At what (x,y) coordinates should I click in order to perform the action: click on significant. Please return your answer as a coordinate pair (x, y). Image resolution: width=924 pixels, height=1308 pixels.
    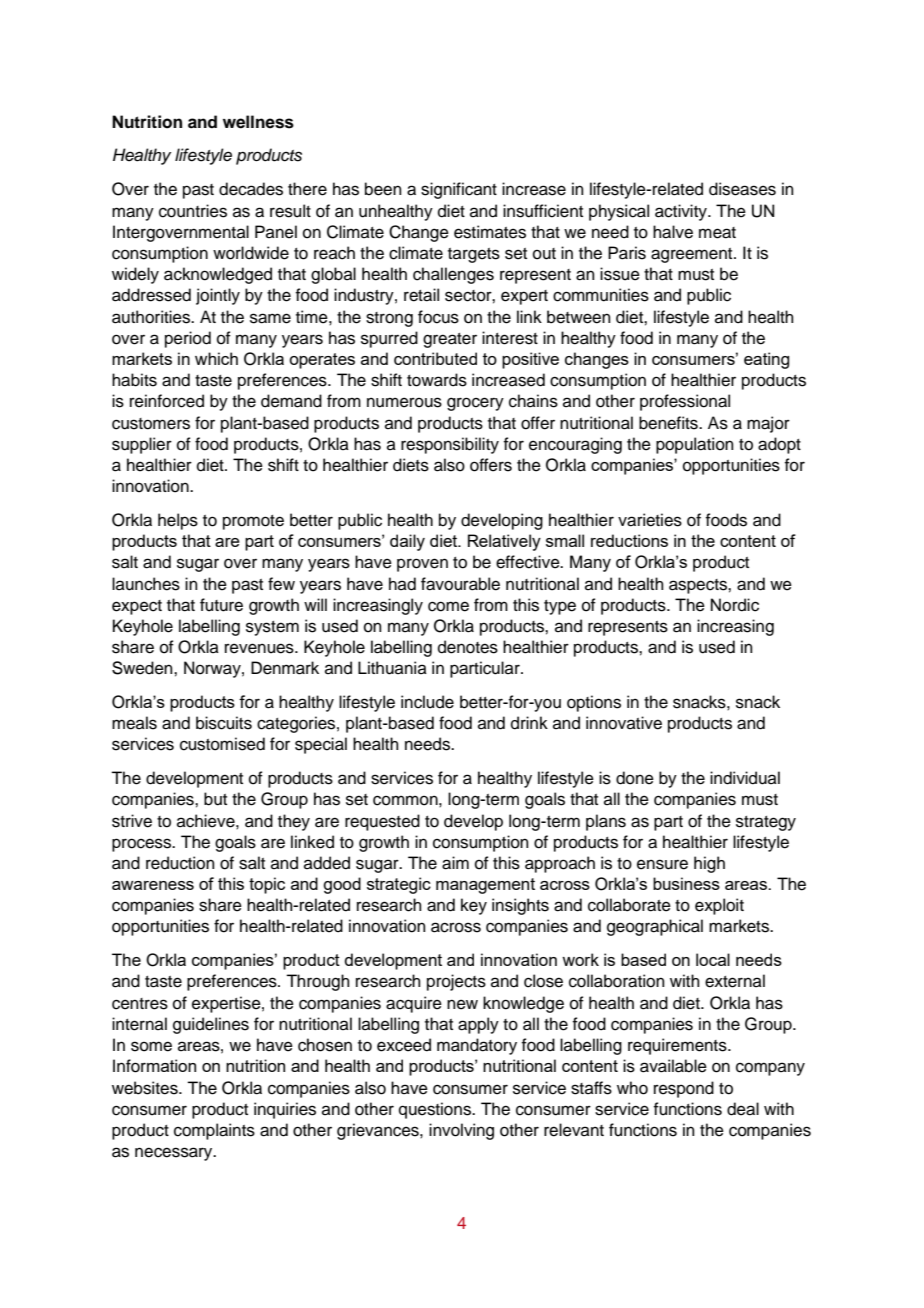
    Looking at the image, I should click on (459, 190).
